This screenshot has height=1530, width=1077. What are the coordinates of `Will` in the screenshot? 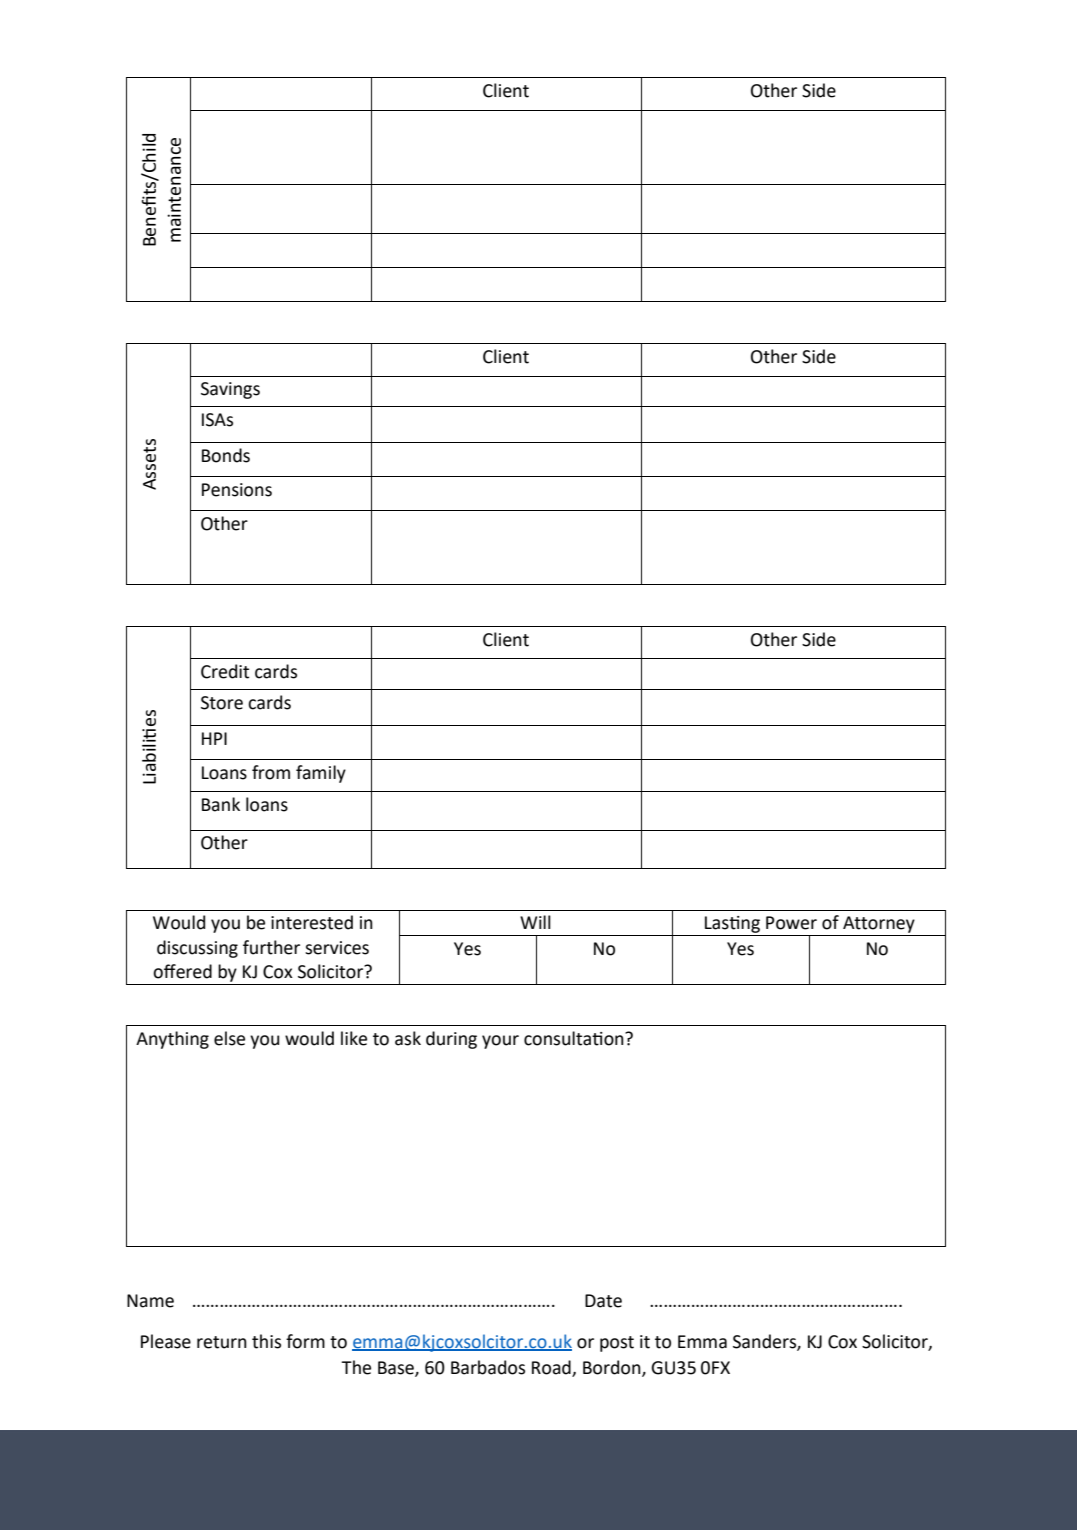 It's located at (535, 922).
